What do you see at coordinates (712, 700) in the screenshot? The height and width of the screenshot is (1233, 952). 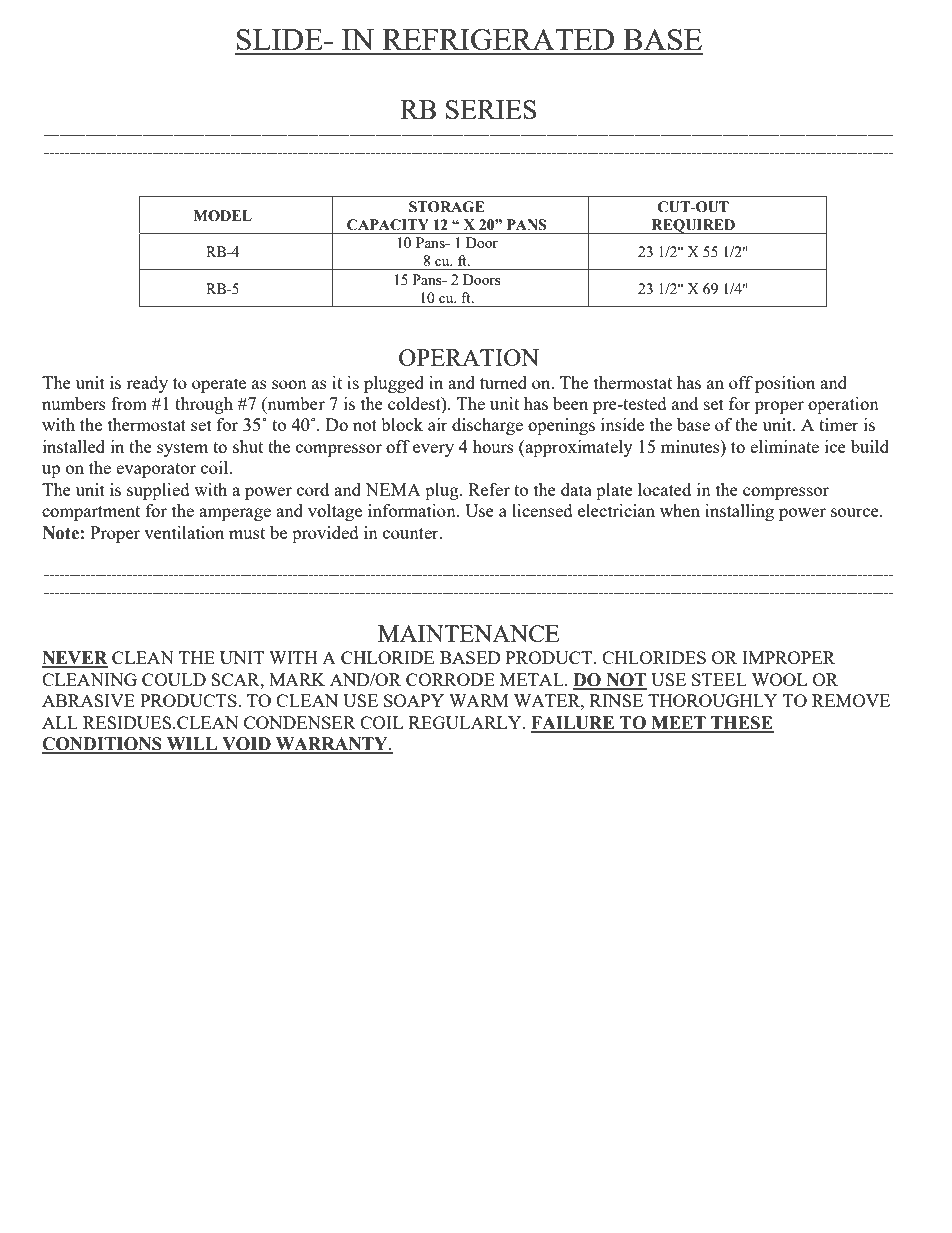 I see `THOROUGHLY` at bounding box center [712, 700].
